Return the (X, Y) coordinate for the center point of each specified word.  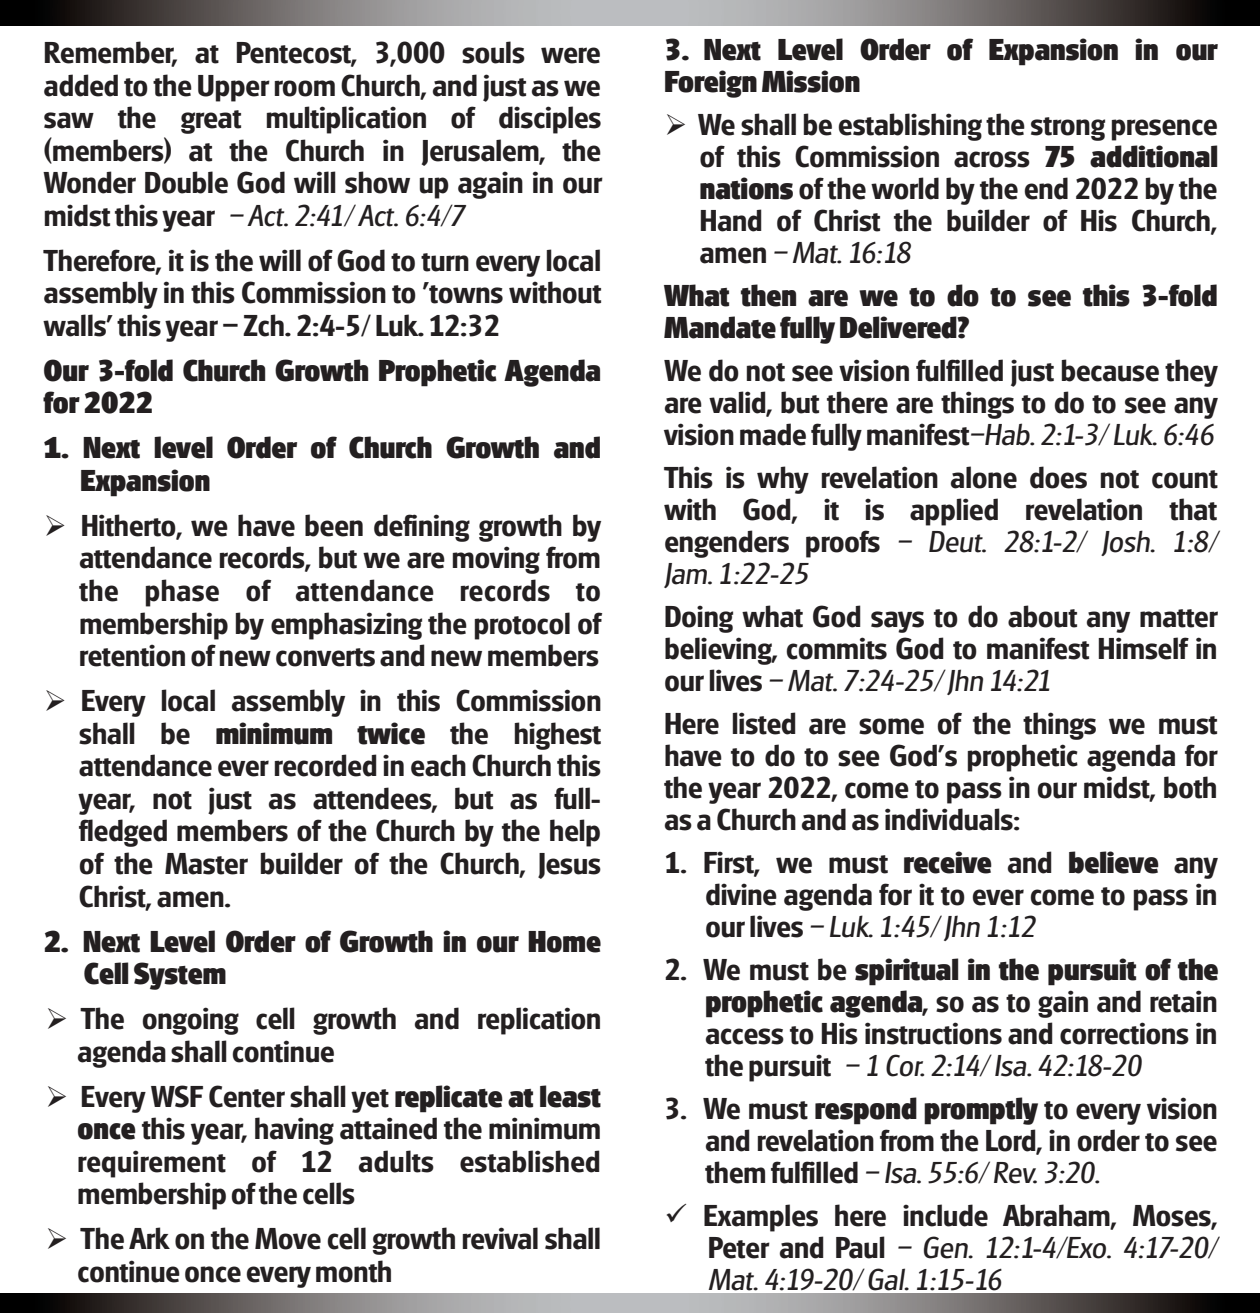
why (783, 480)
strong (1068, 129)
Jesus (569, 866)
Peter (739, 1248)
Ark (149, 1238)
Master (206, 864)
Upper (234, 88)
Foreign (711, 84)
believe (1114, 862)
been (334, 525)
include (945, 1215)
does (1058, 477)
